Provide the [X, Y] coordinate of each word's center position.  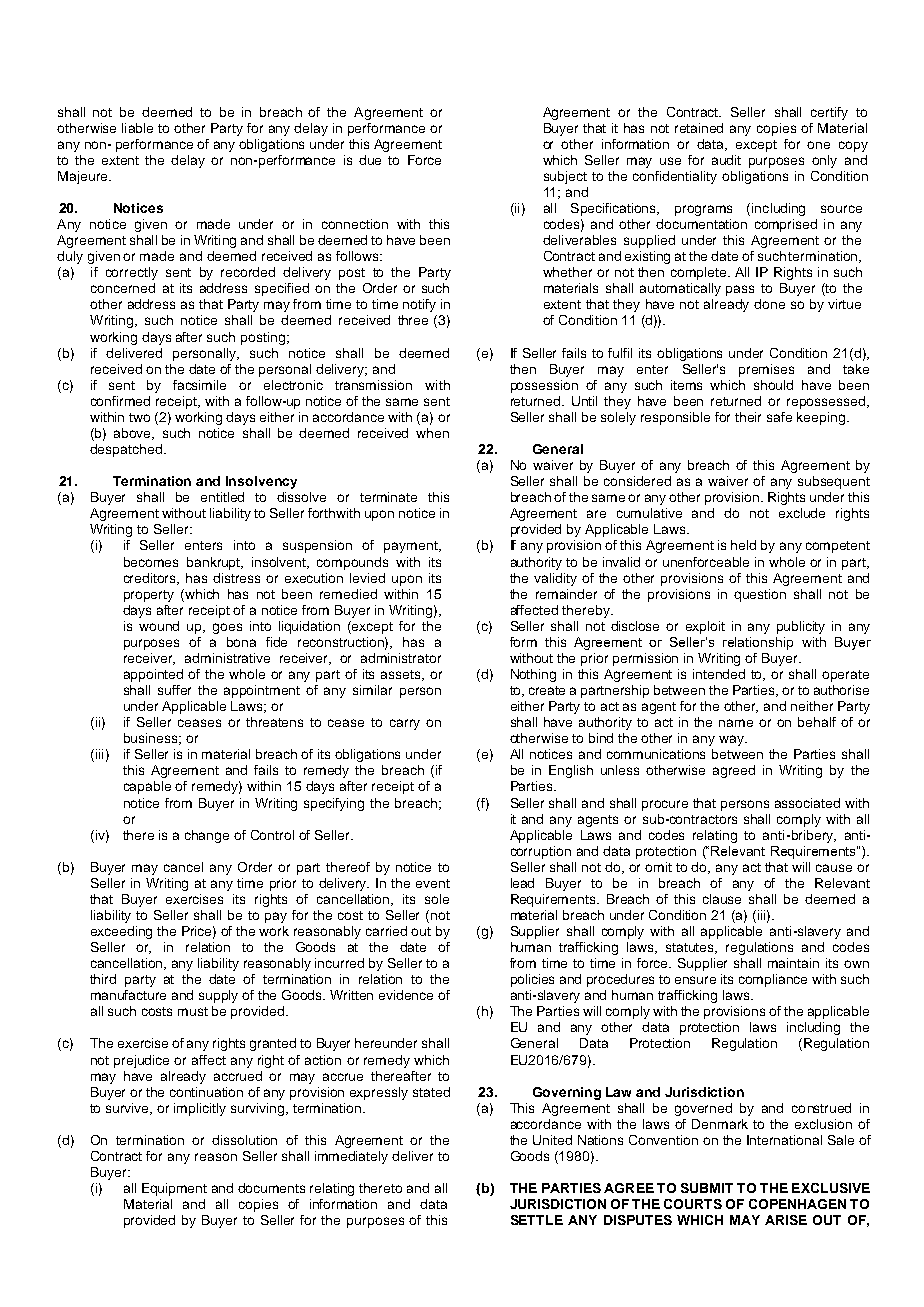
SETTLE [537, 1220]
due [370, 160]
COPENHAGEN [797, 1204]
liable [137, 128]
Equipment [174, 1189]
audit [726, 160]
